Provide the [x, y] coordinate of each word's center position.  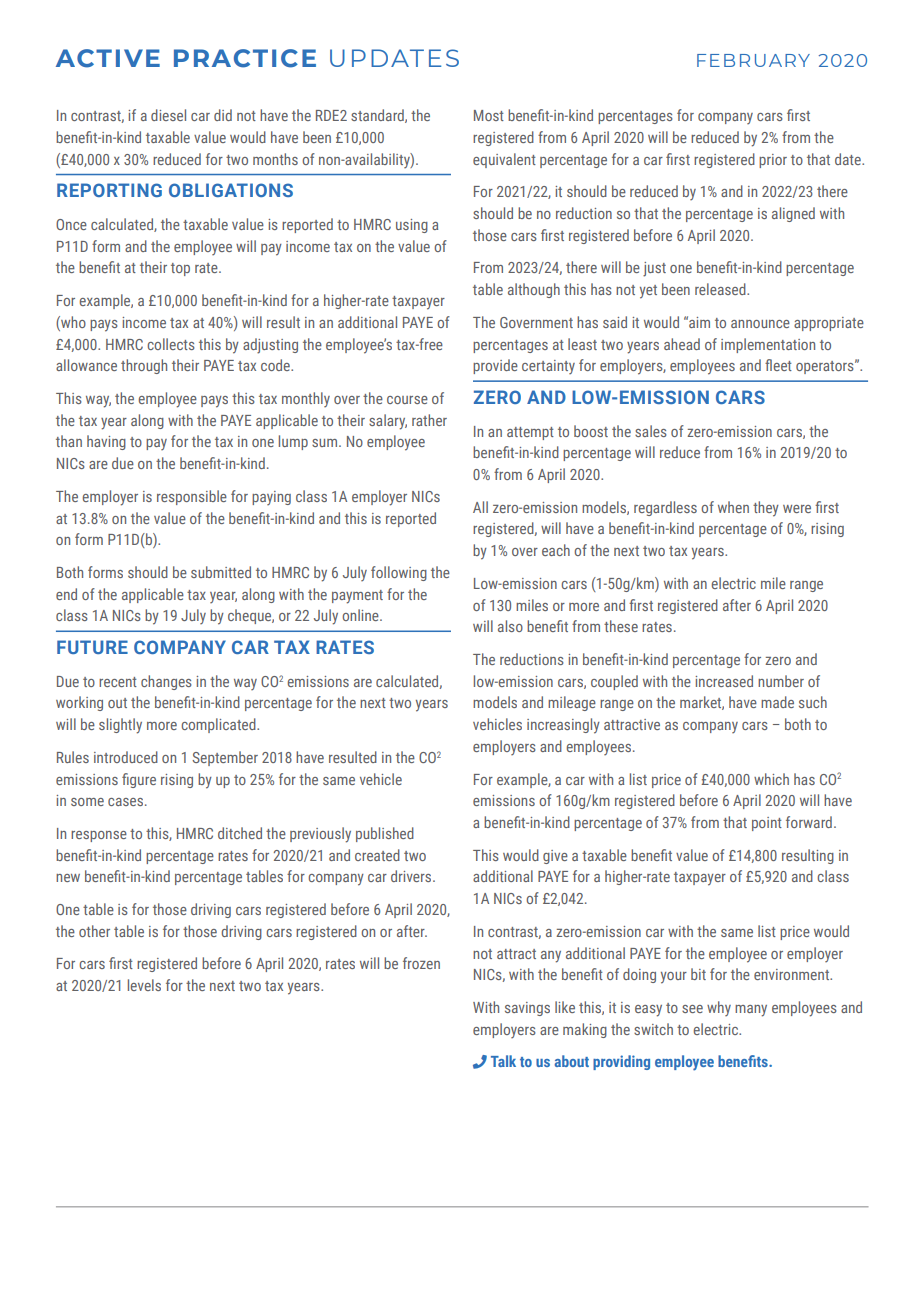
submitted [221, 572]
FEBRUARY [753, 60]
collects [171, 344]
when [733, 507]
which [771, 779]
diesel [168, 115]
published [385, 834]
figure [139, 780]
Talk [503, 1061]
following [399, 573]
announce [760, 324]
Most [489, 115]
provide [495, 366]
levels [144, 985]
